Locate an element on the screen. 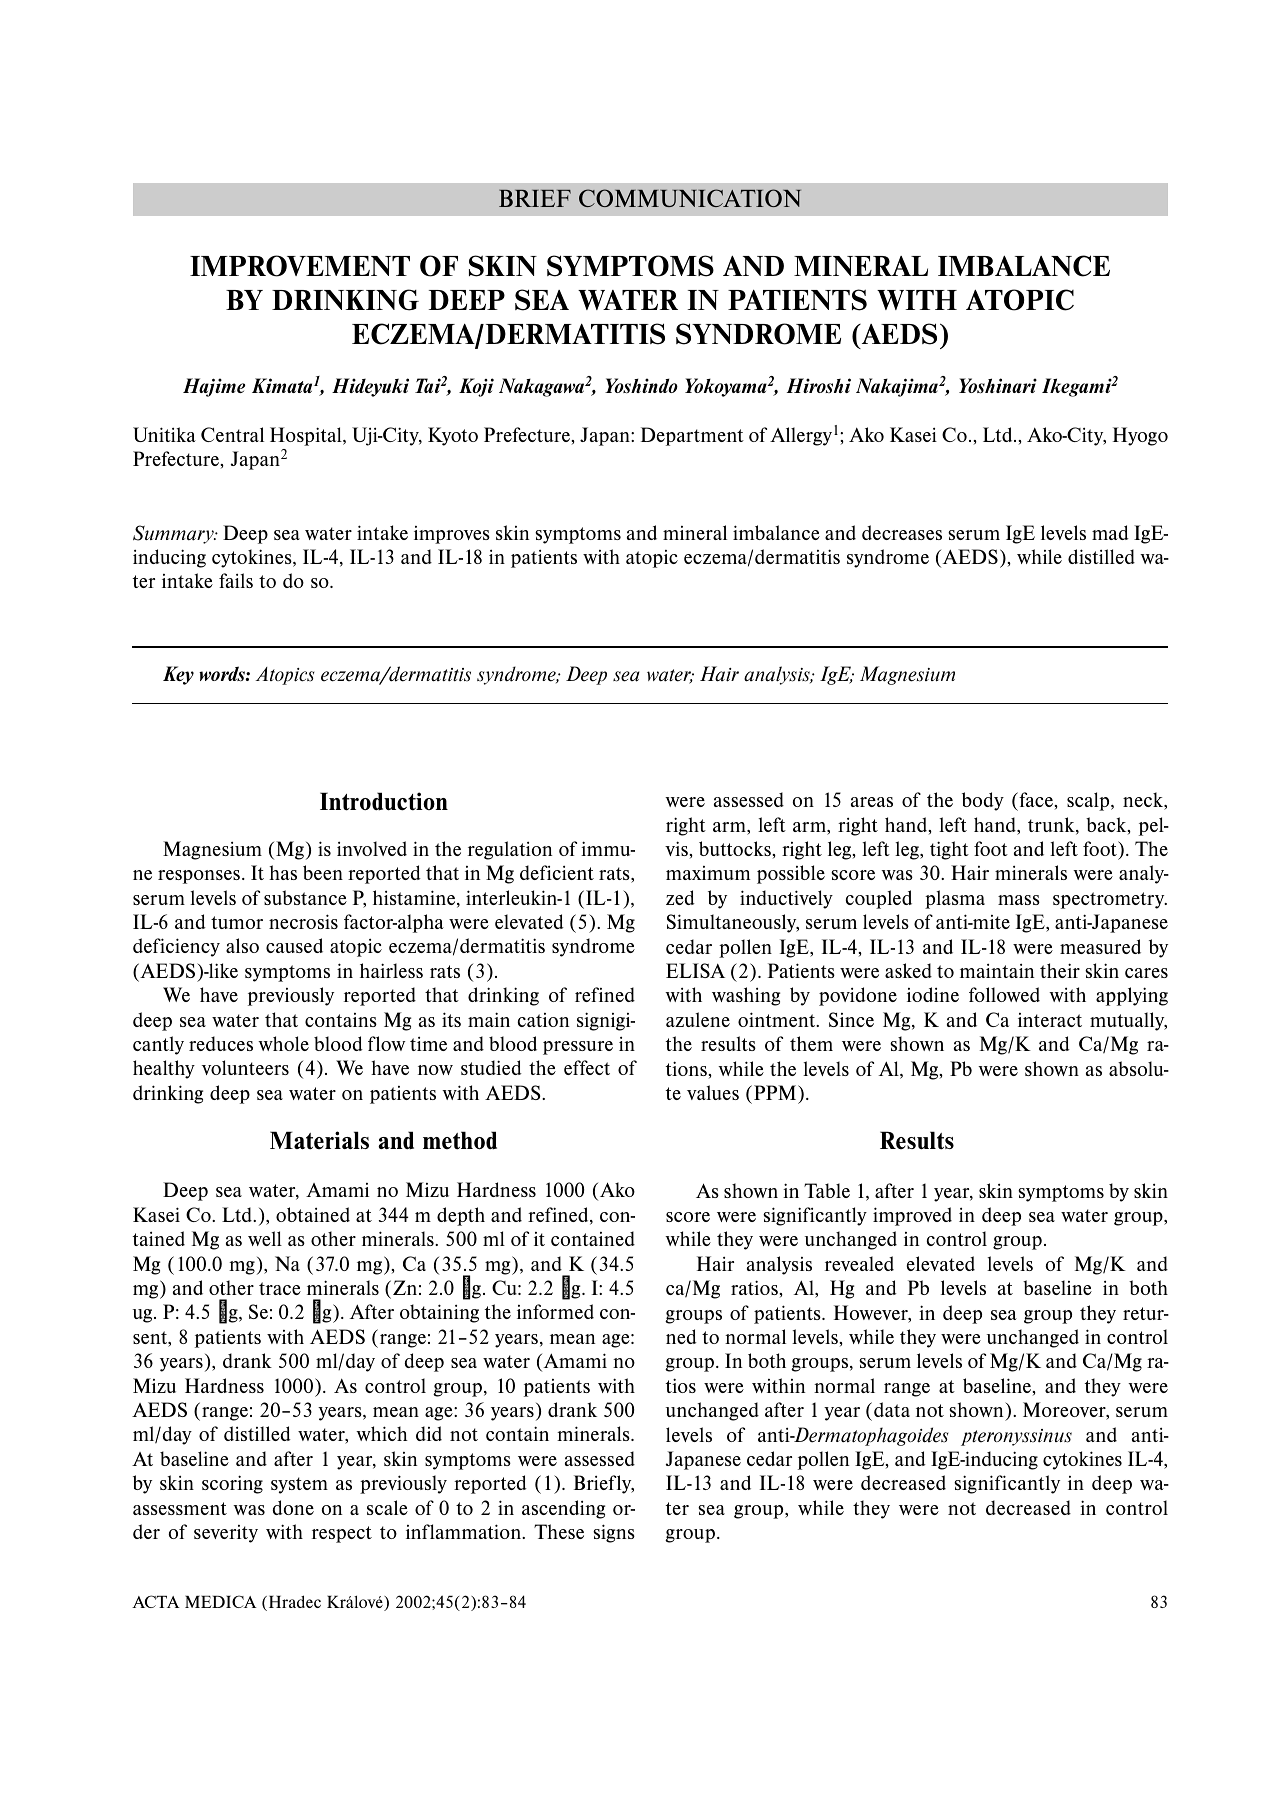 This screenshot has width=1279, height=1808. severity is located at coordinates (226, 1534).
